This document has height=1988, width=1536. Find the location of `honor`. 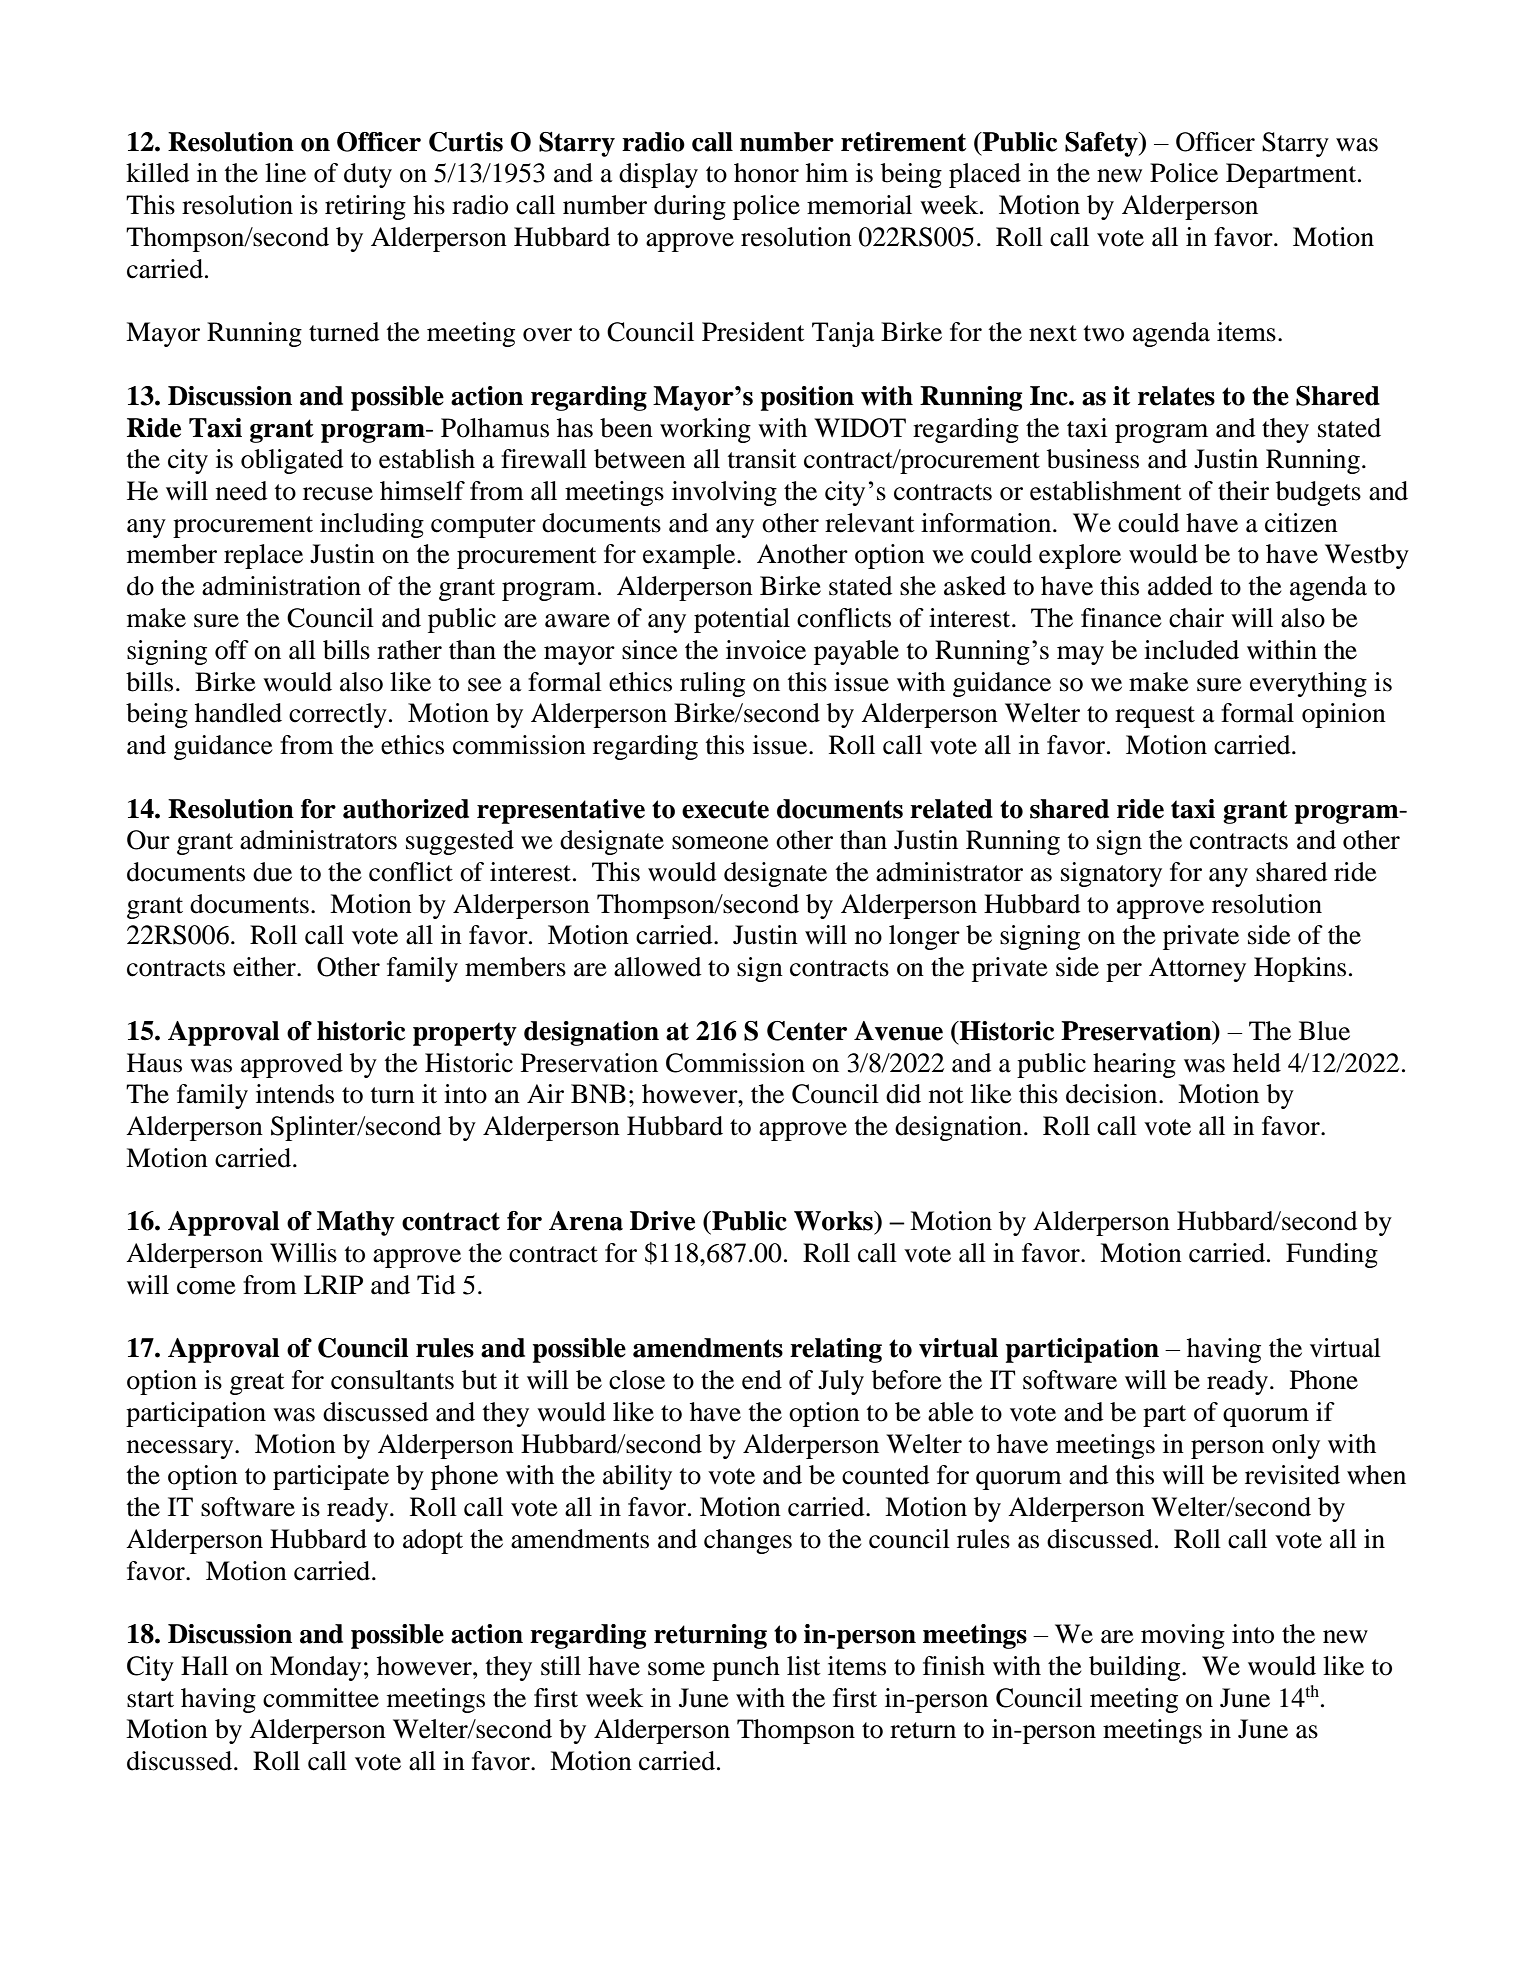

honor is located at coordinates (766, 173).
